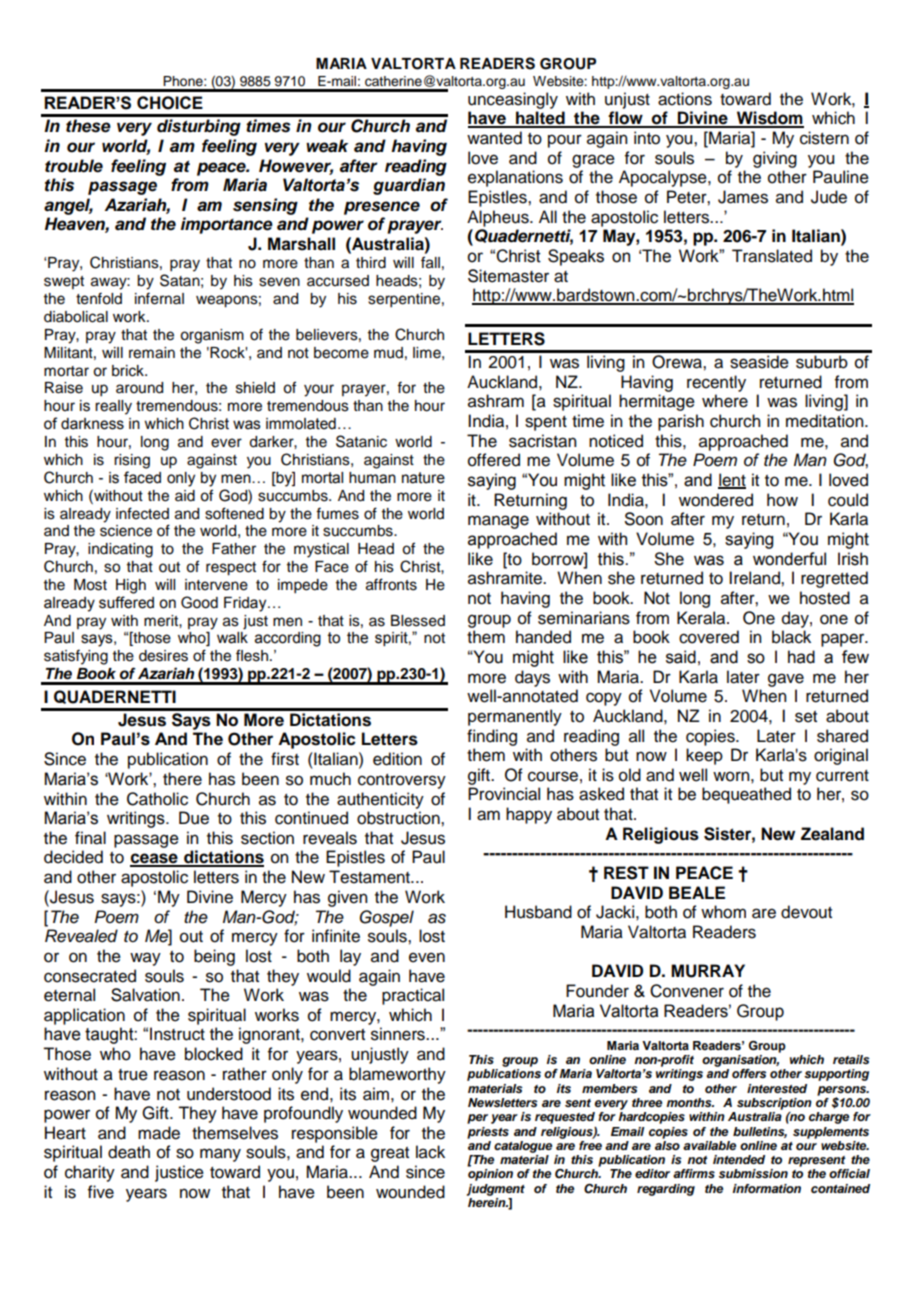 The image size is (924, 1308). Describe the element at coordinates (163, 656) in the screenshot. I see `desires` at that location.
